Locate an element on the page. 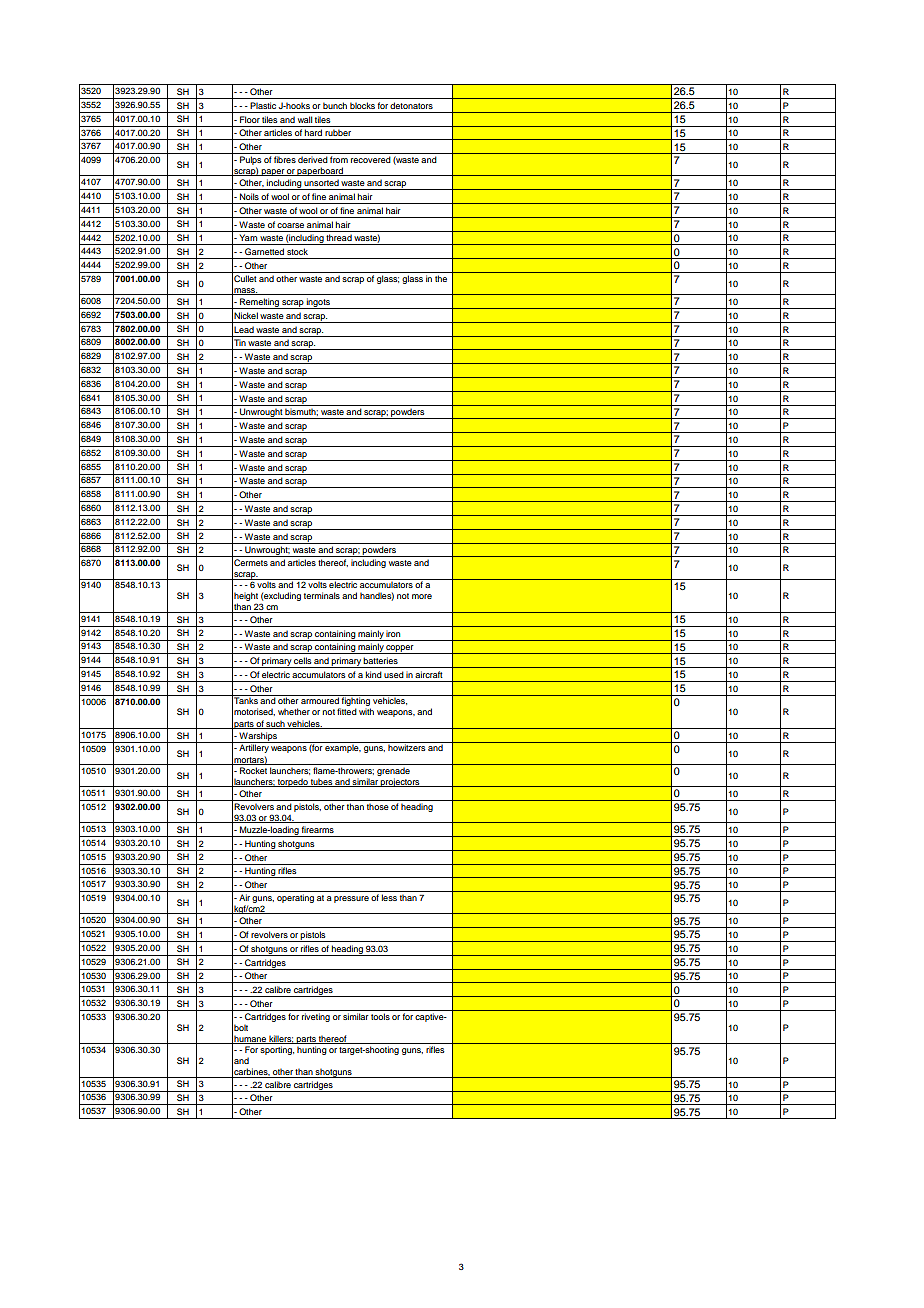 This page has height=1308, width=924. more is located at coordinates (422, 596).
